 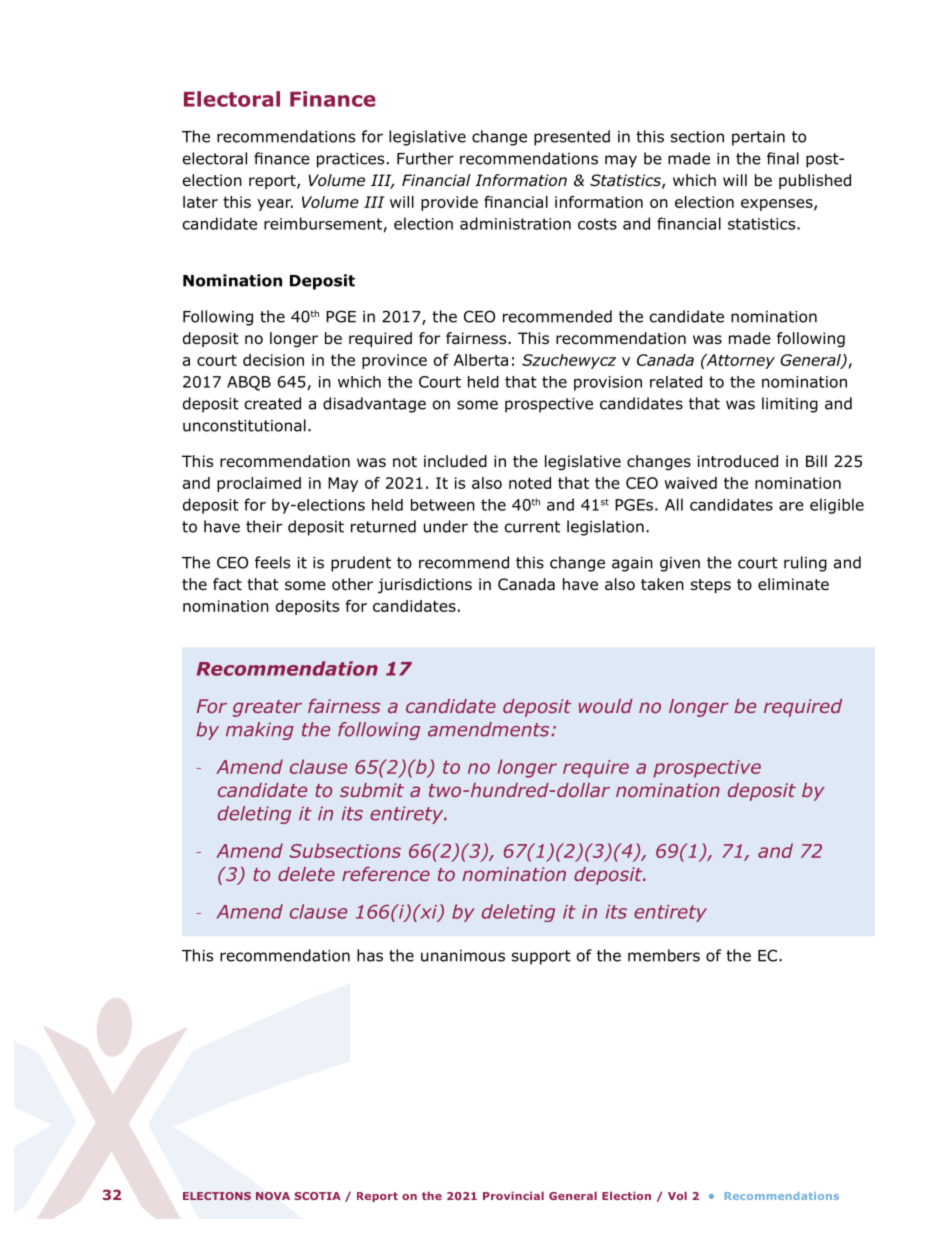 What do you see at coordinates (273, 403) in the screenshot?
I see `created` at bounding box center [273, 403].
